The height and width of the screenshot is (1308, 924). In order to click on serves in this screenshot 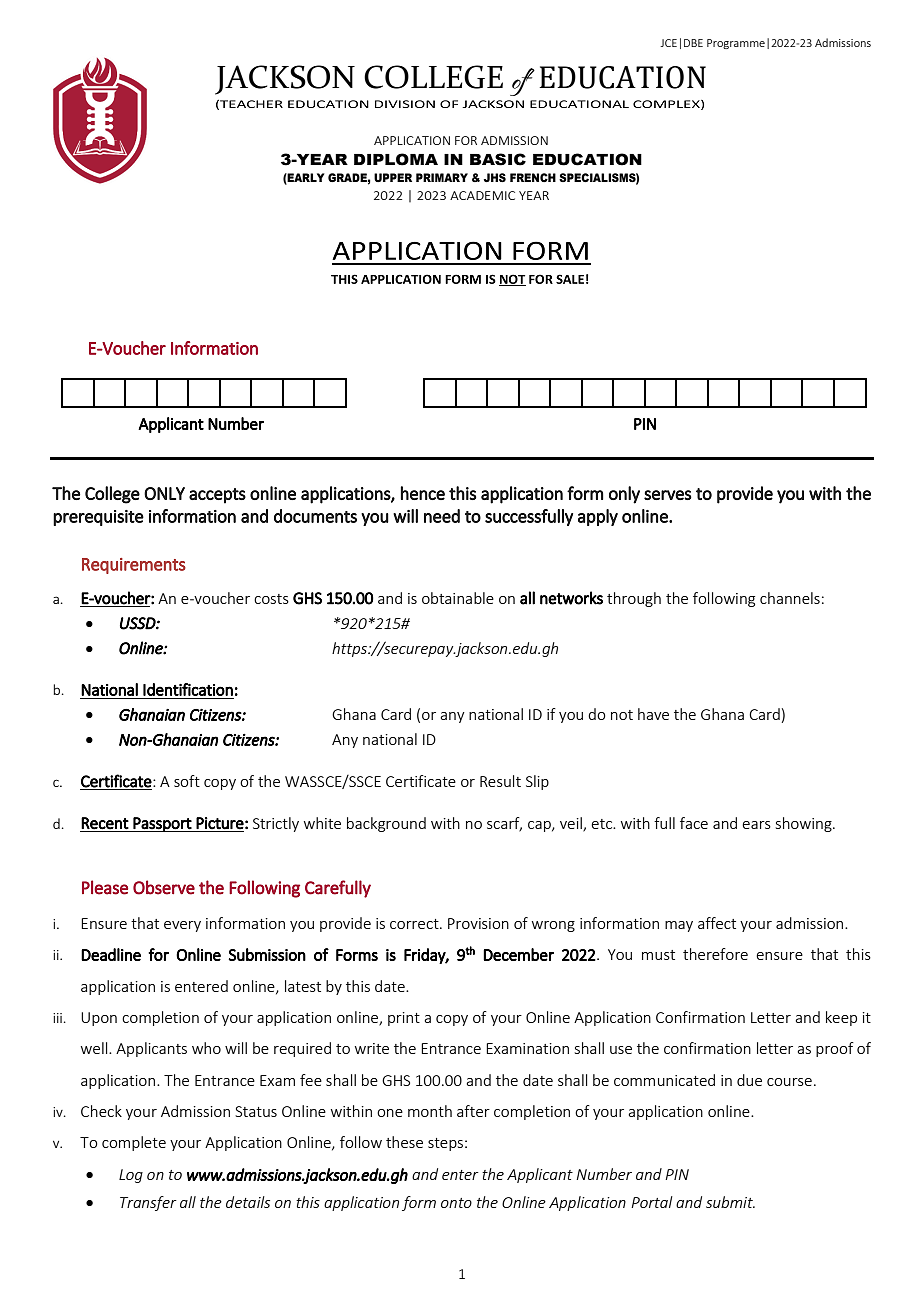, I will do `click(668, 495)`.
